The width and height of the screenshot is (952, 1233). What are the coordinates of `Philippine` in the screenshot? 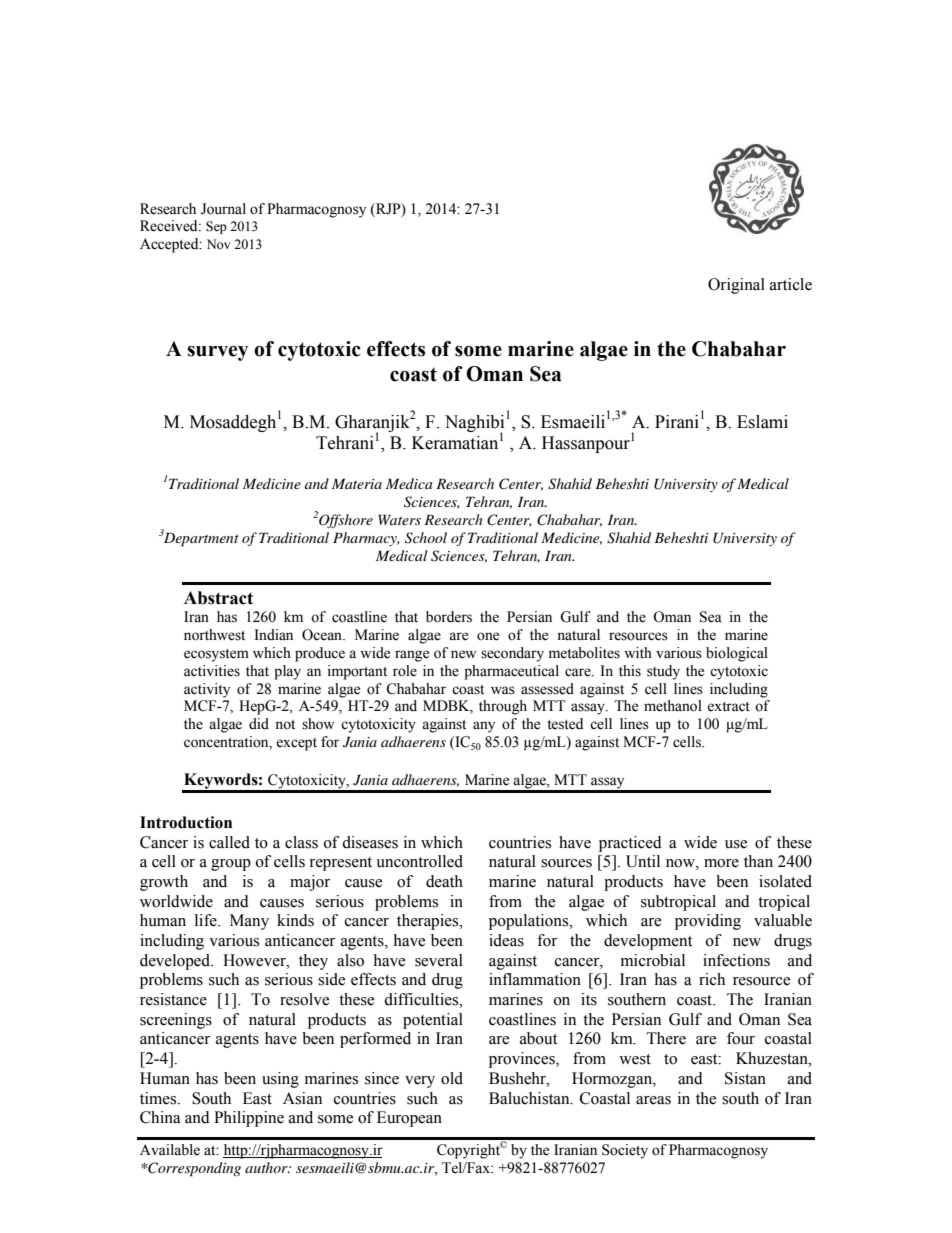 It's located at (249, 1119).
